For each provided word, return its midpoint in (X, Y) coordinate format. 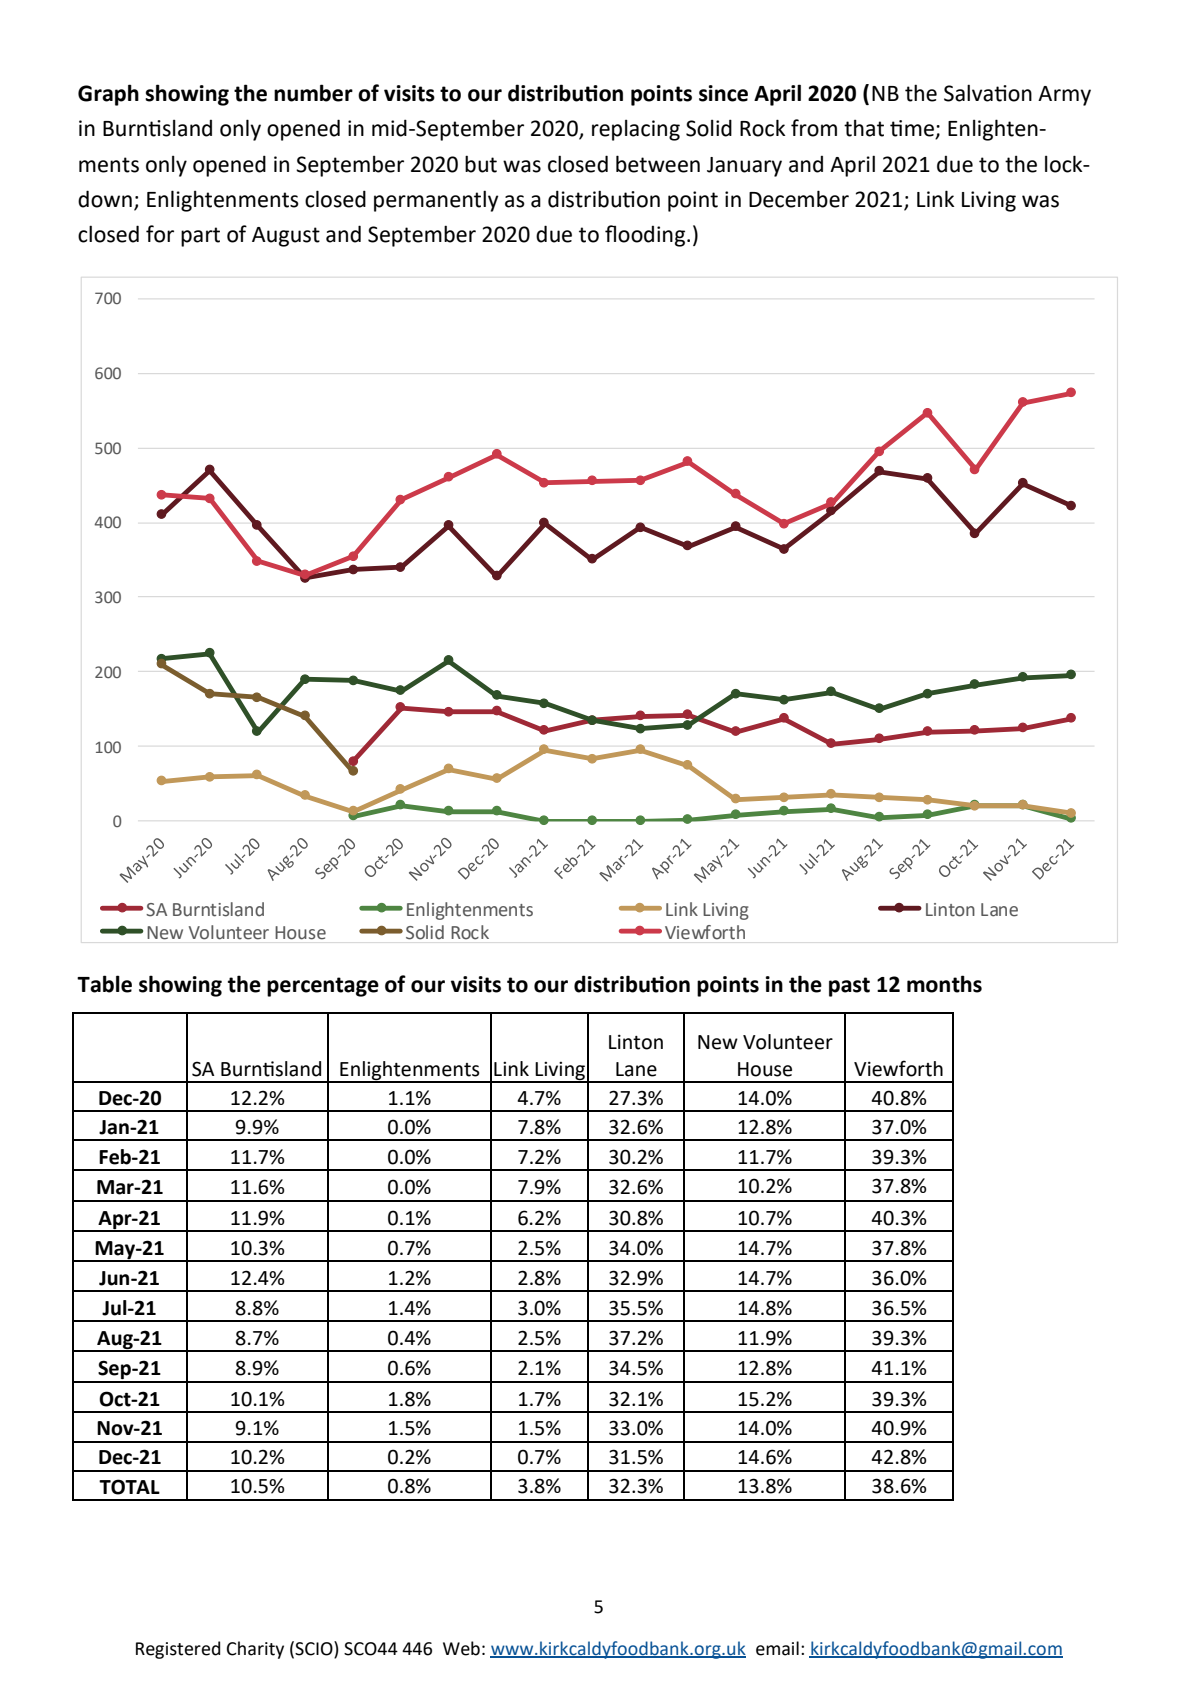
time (913, 129)
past (849, 987)
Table (104, 984)
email (777, 1648)
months (944, 984)
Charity (255, 1650)
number (313, 93)
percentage (323, 987)
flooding (645, 236)
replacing (636, 130)
